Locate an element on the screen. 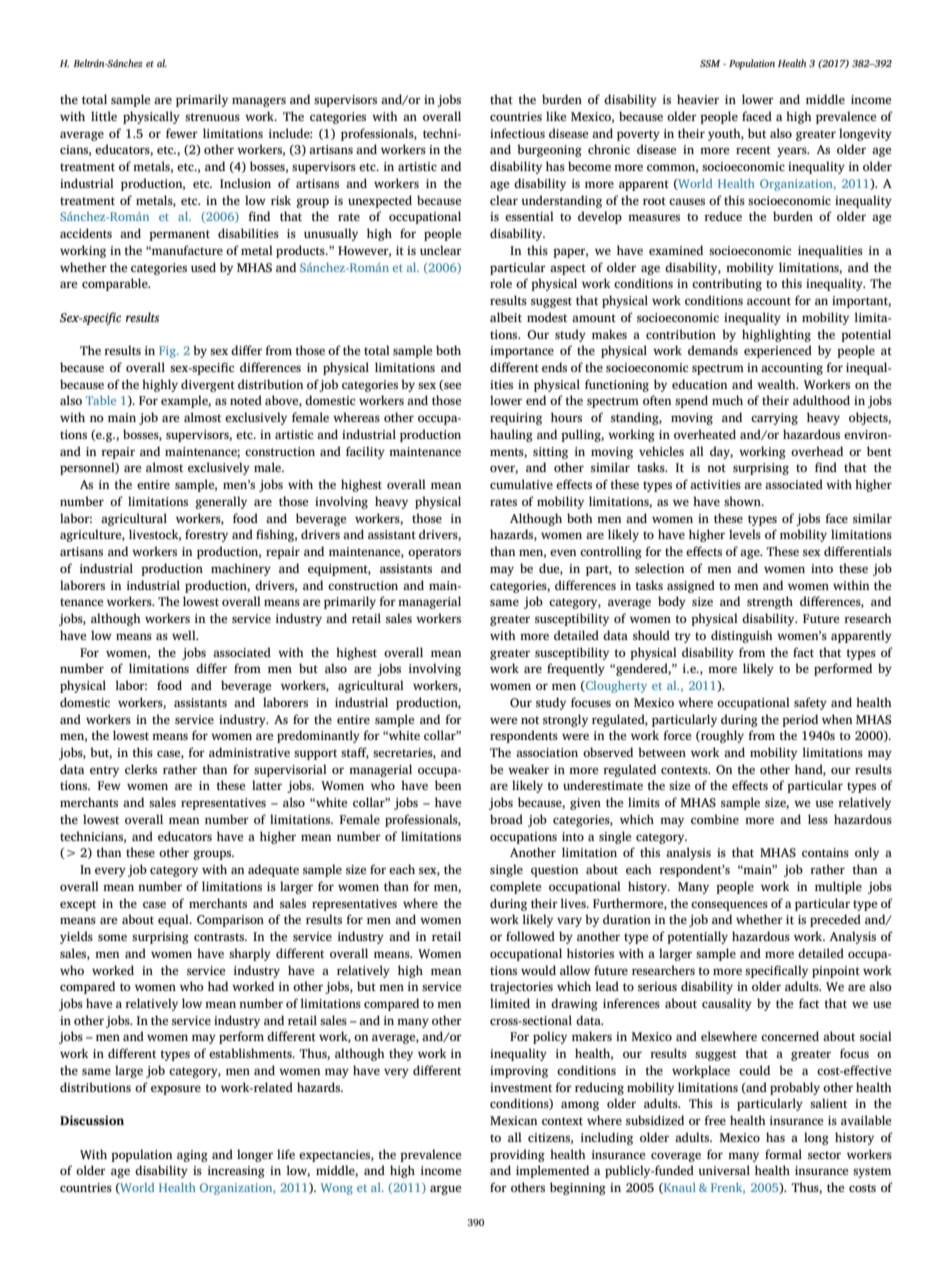 The width and height of the screenshot is (952, 1270). strenuous is located at coordinates (212, 117).
